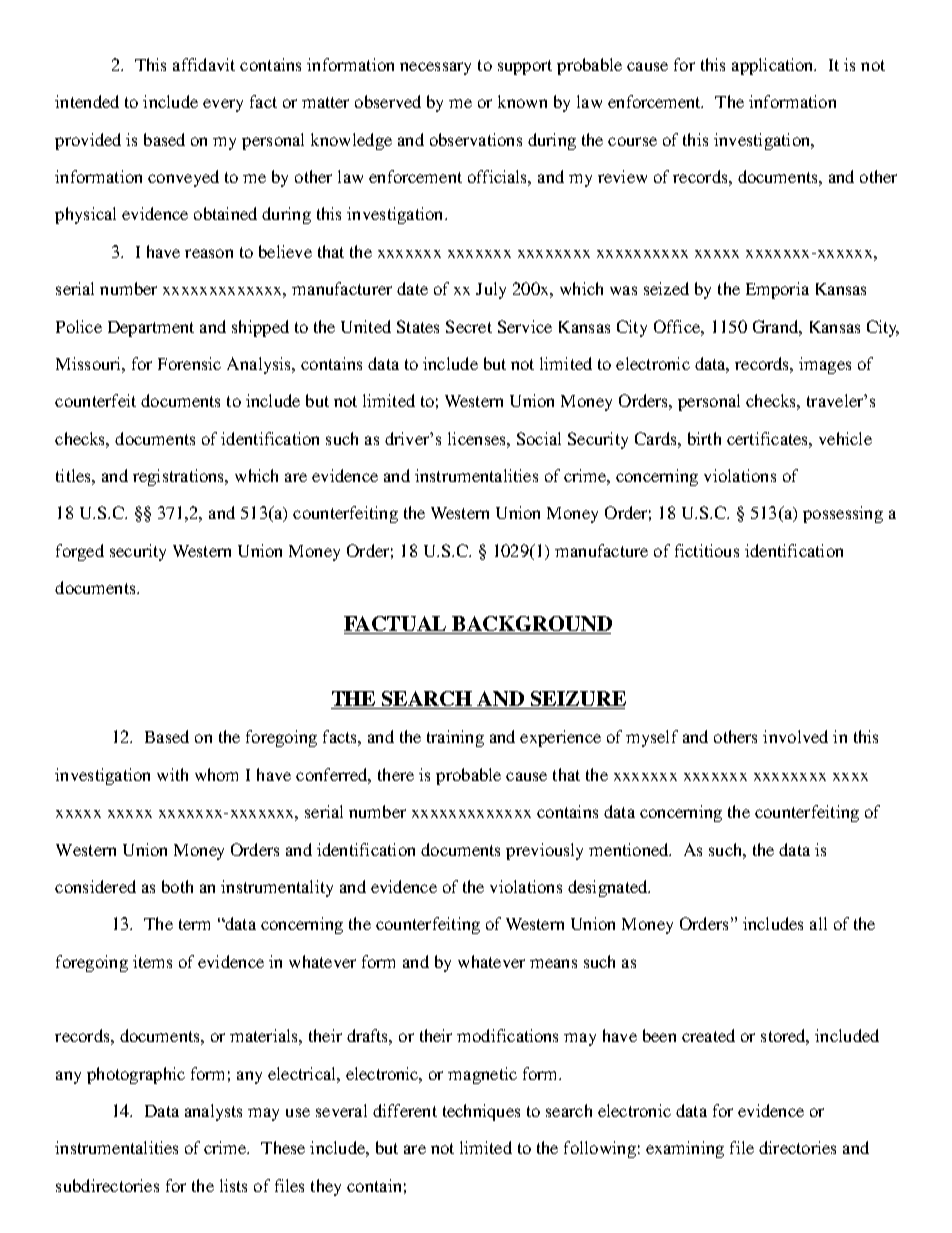  Describe the element at coordinates (80, 552) in the image. I see `forged` at that location.
